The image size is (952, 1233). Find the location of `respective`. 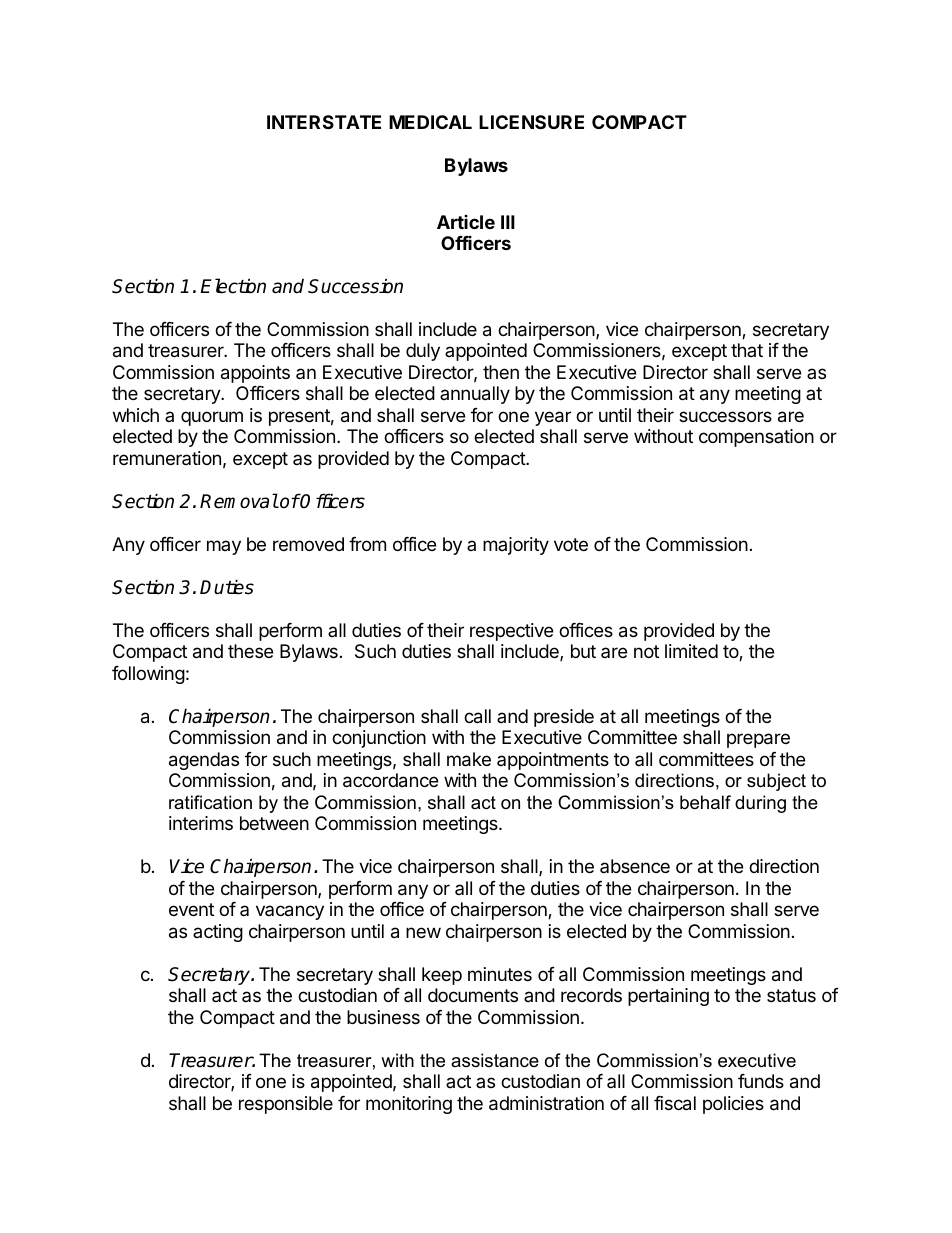

respective is located at coordinates (511, 632).
